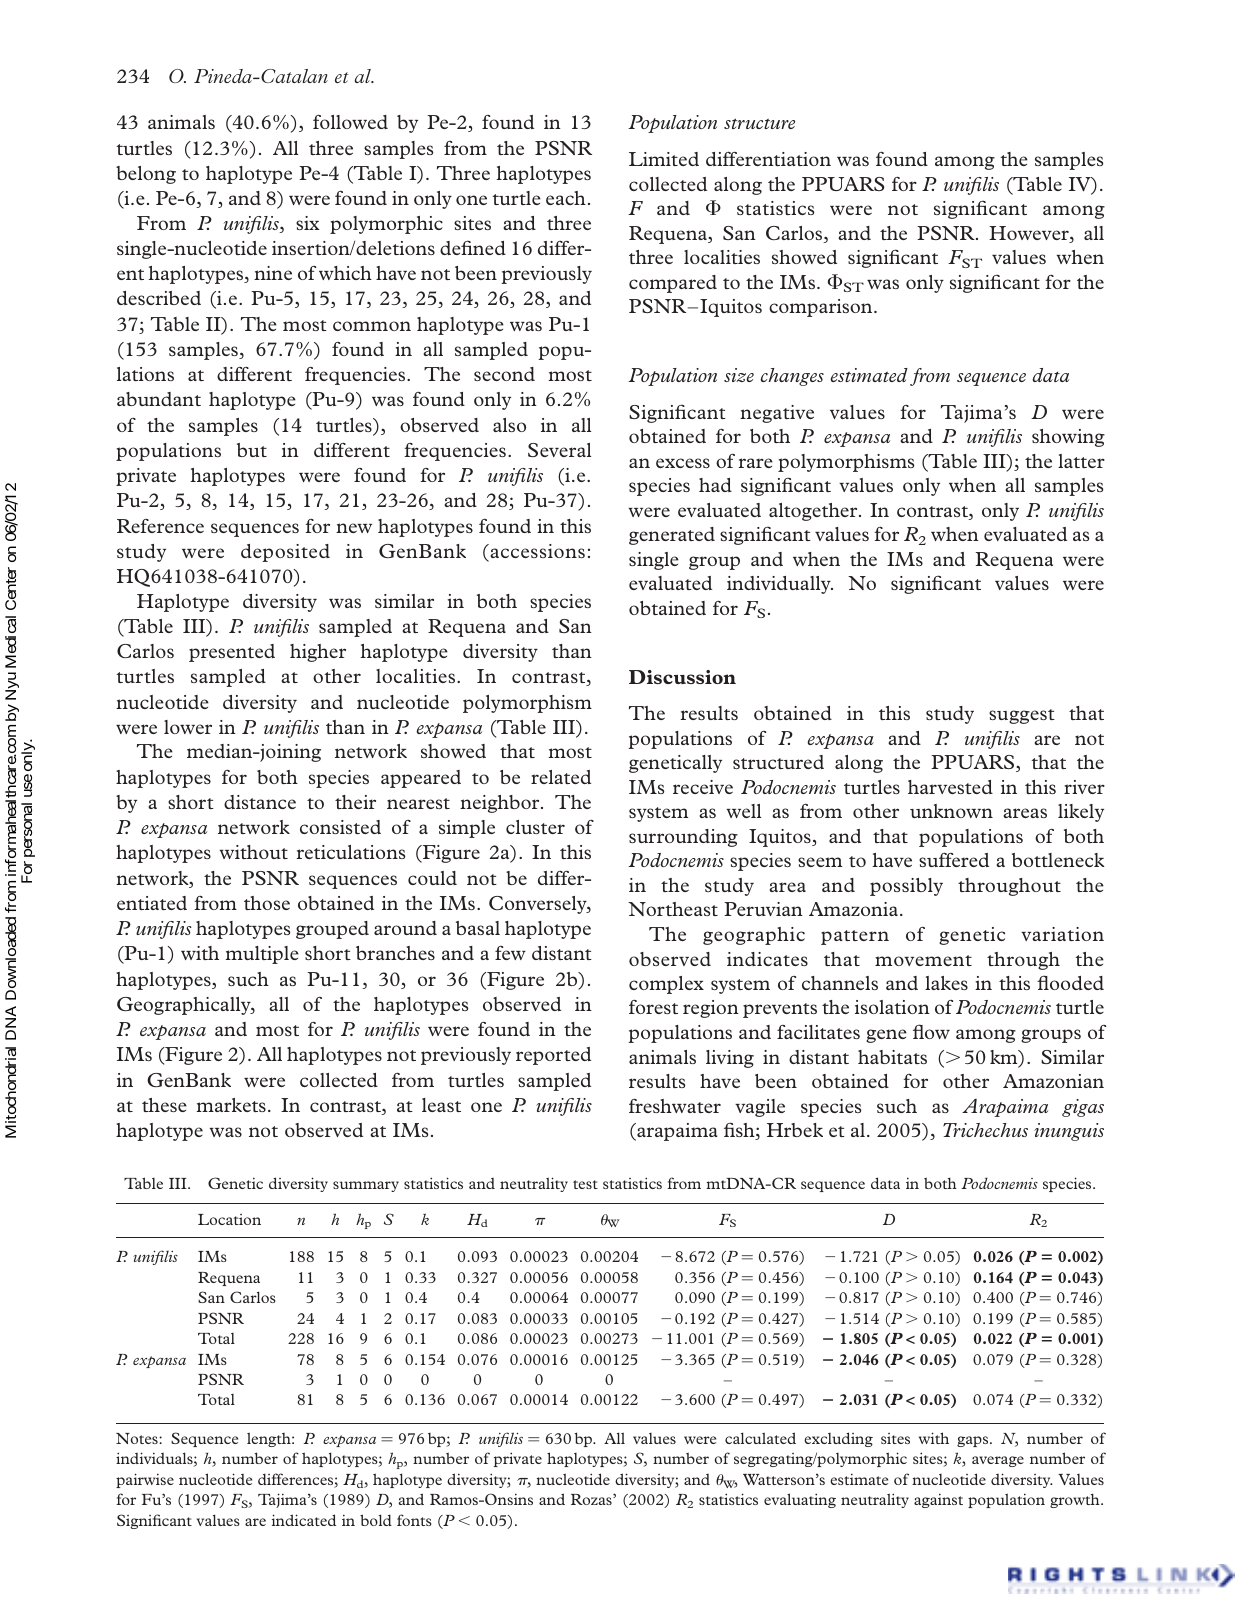 Image resolution: width=1255 pixels, height=1624 pixels. Describe the element at coordinates (252, 450) in the screenshot. I see `but` at that location.
